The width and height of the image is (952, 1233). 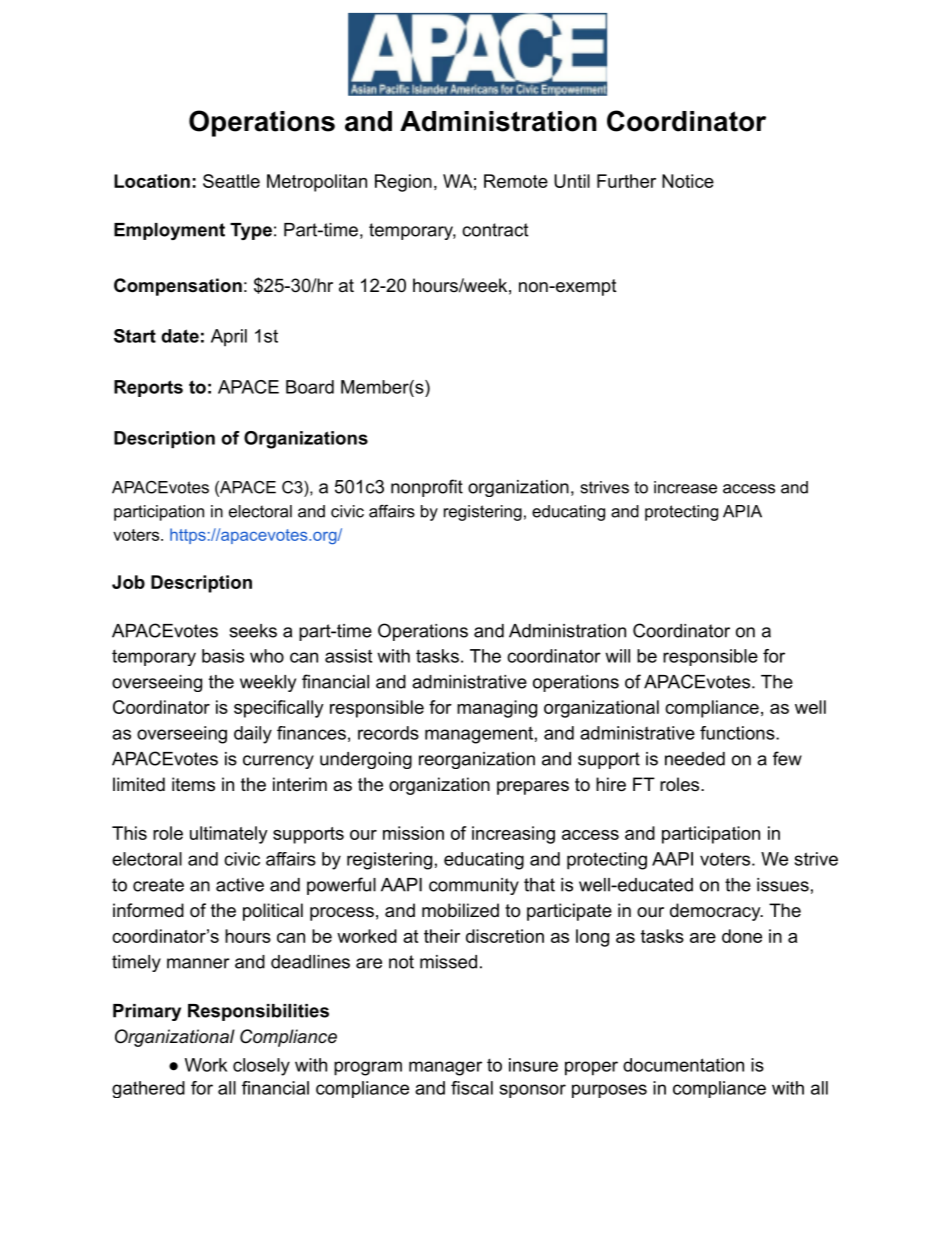 What do you see at coordinates (688, 181) in the image?
I see `Notice` at bounding box center [688, 181].
